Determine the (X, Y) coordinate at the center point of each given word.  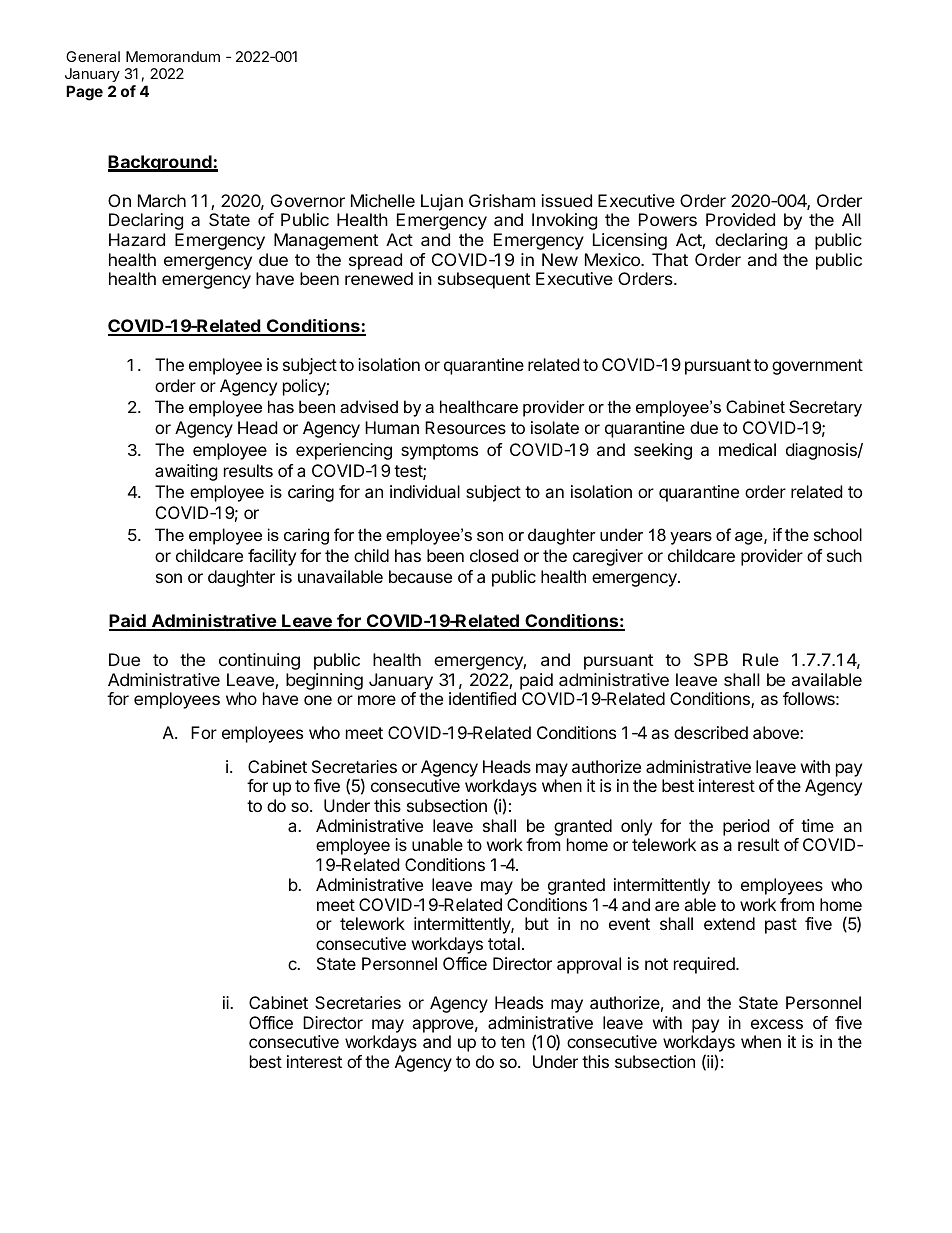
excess (777, 1024)
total (504, 943)
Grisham (502, 200)
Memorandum (173, 56)
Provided (740, 219)
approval (589, 965)
